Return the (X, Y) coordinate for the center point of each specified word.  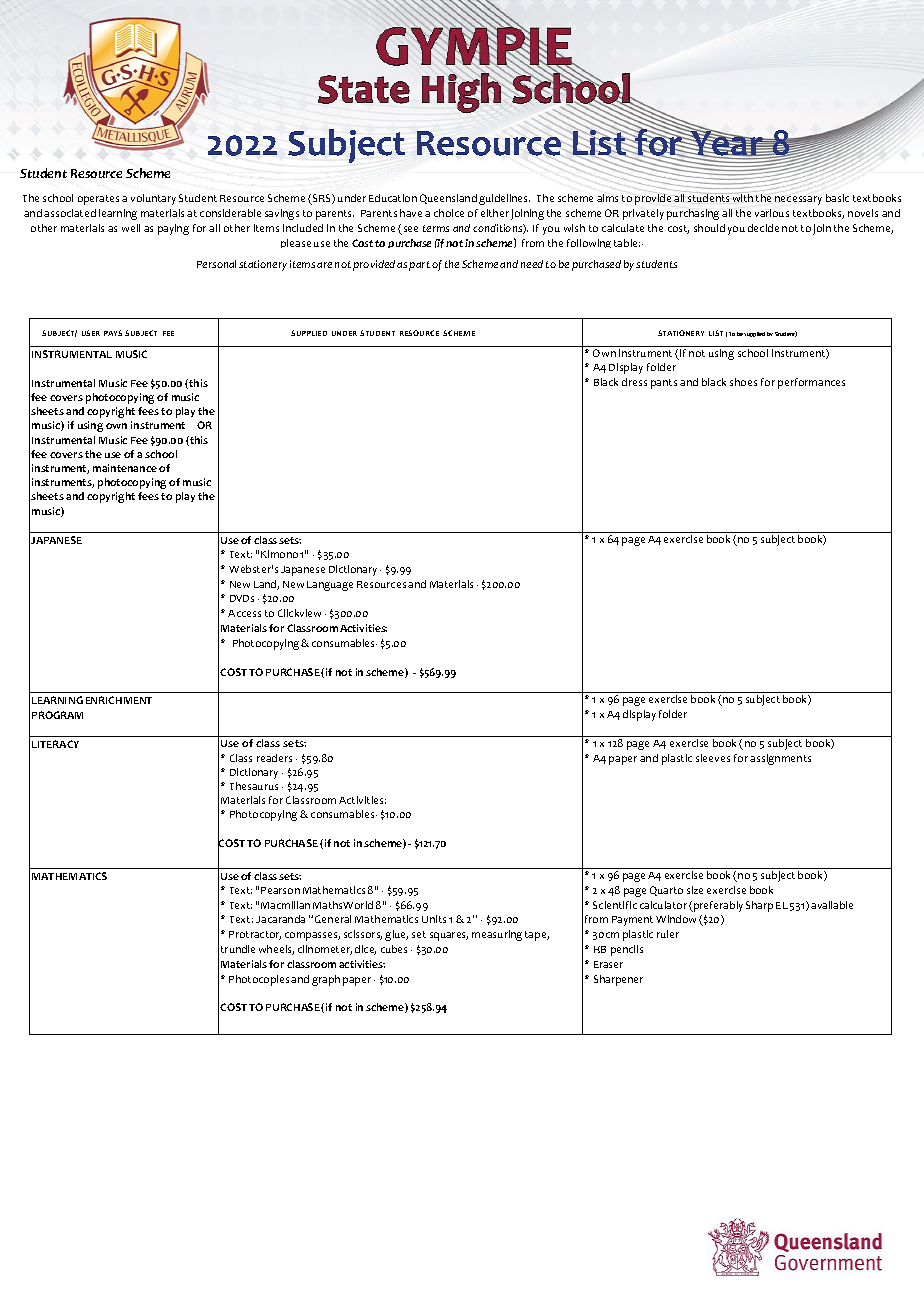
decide (763, 228)
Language (330, 586)
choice (449, 213)
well (131, 228)
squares (449, 936)
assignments (780, 759)
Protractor (255, 935)
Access (244, 613)
